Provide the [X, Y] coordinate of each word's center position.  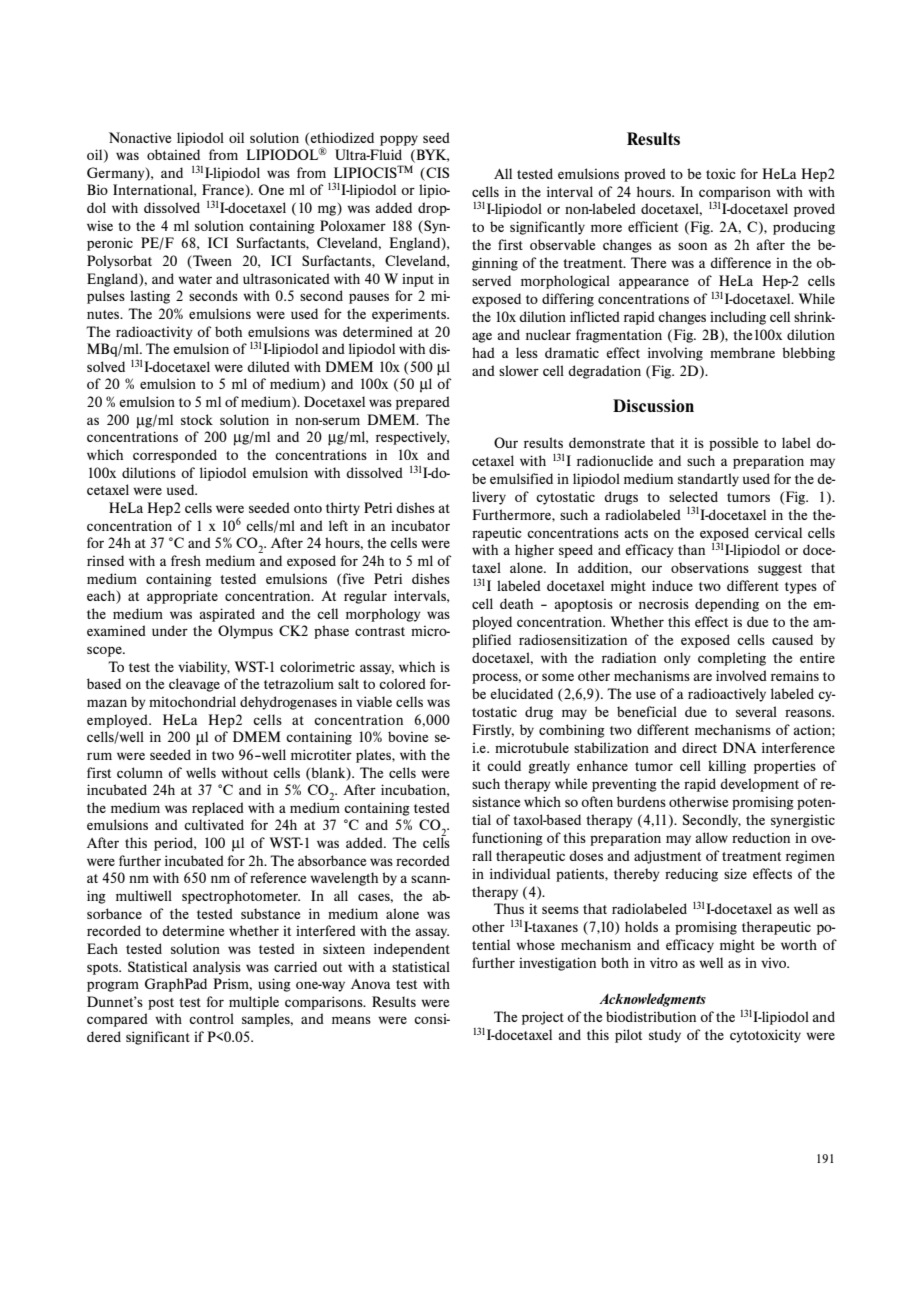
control [211, 1018]
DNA [740, 747]
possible [734, 444]
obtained [173, 154]
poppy [399, 140]
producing [804, 228]
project [543, 1018]
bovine [408, 736]
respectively [412, 438]
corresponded [175, 456]
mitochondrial [192, 701]
